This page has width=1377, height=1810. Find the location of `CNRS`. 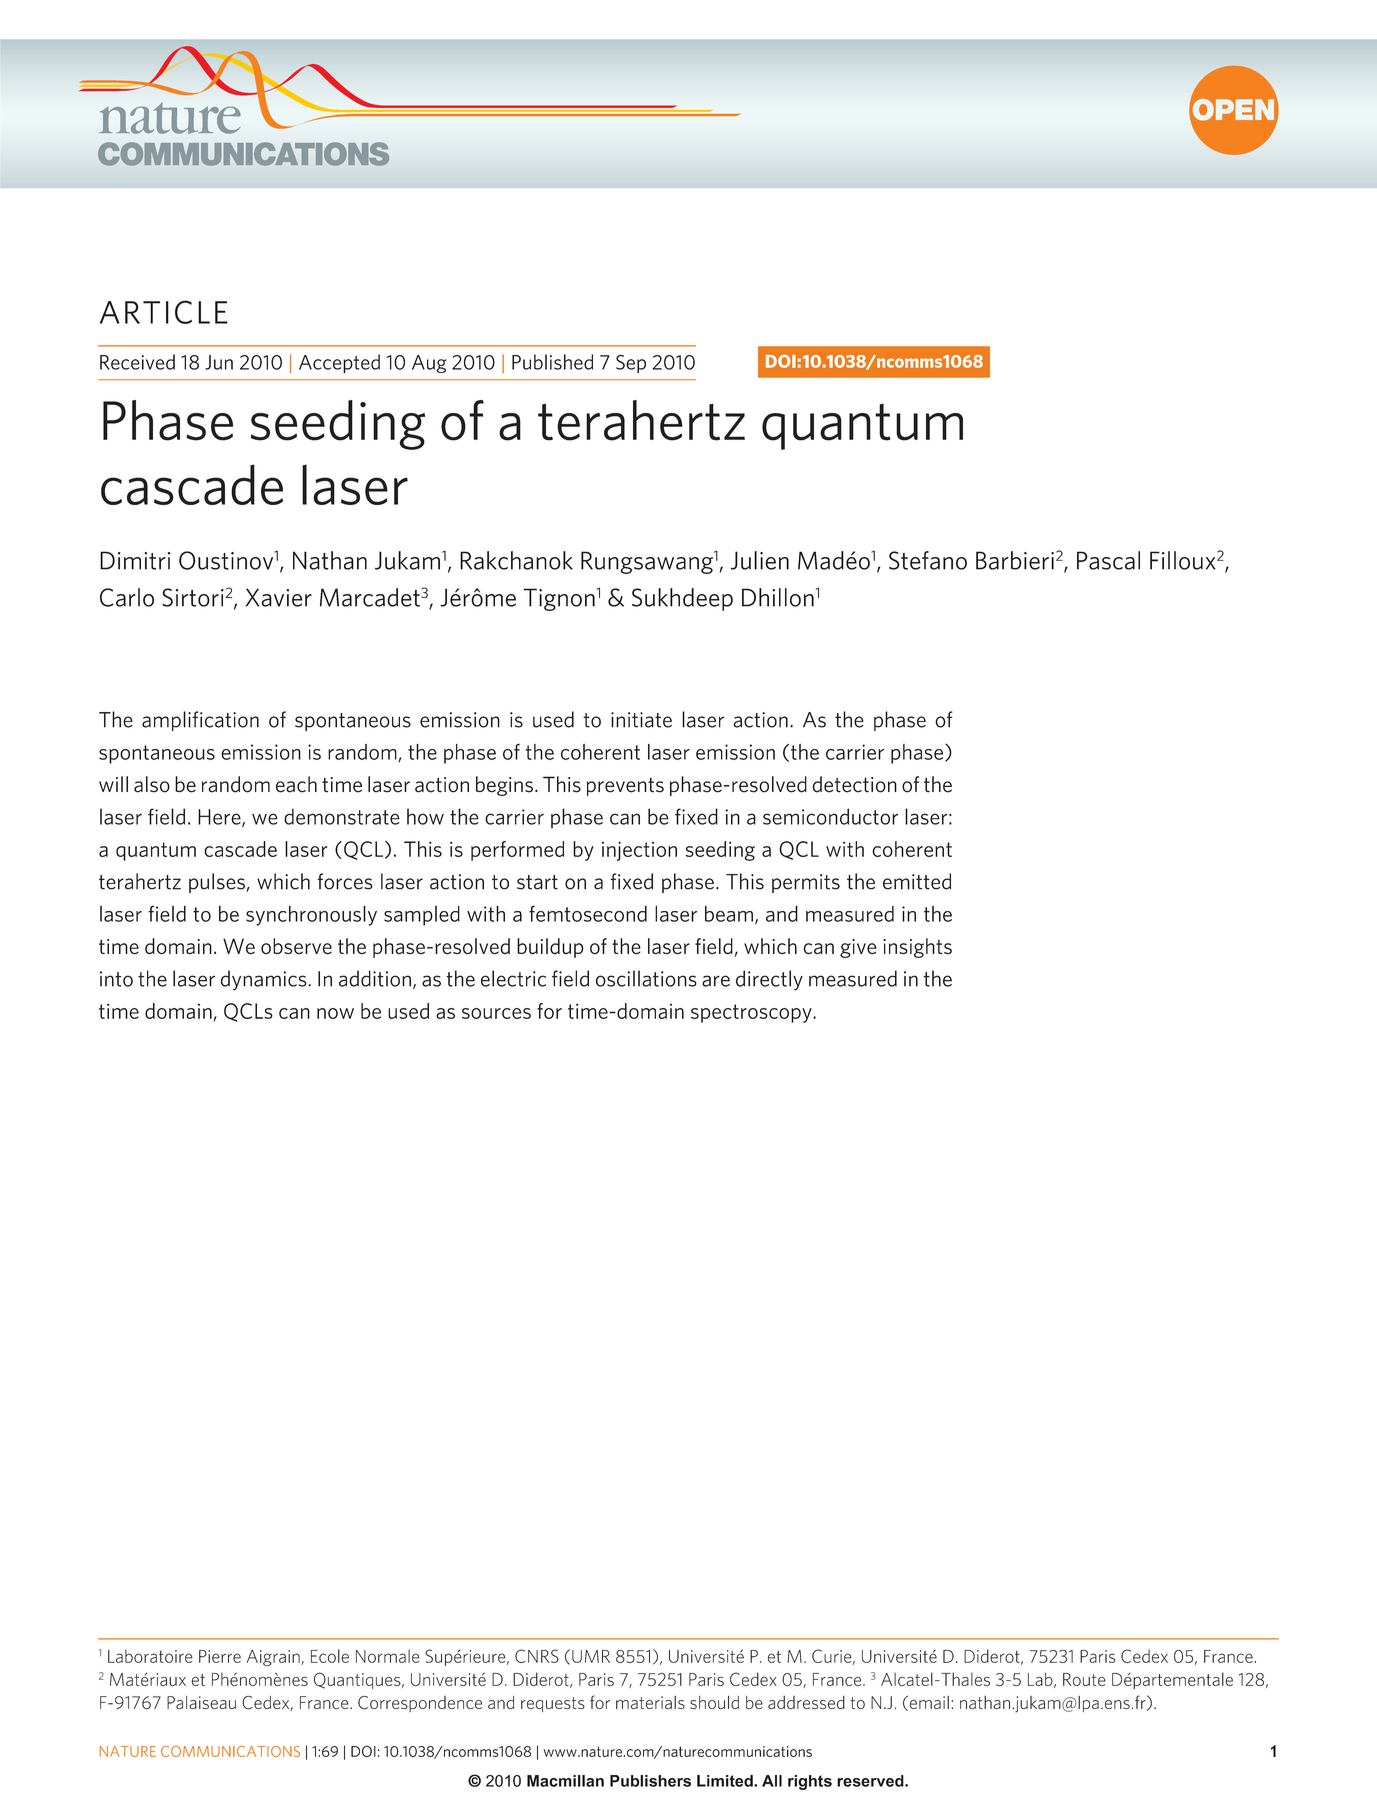

CNRS is located at coordinates (537, 1656).
